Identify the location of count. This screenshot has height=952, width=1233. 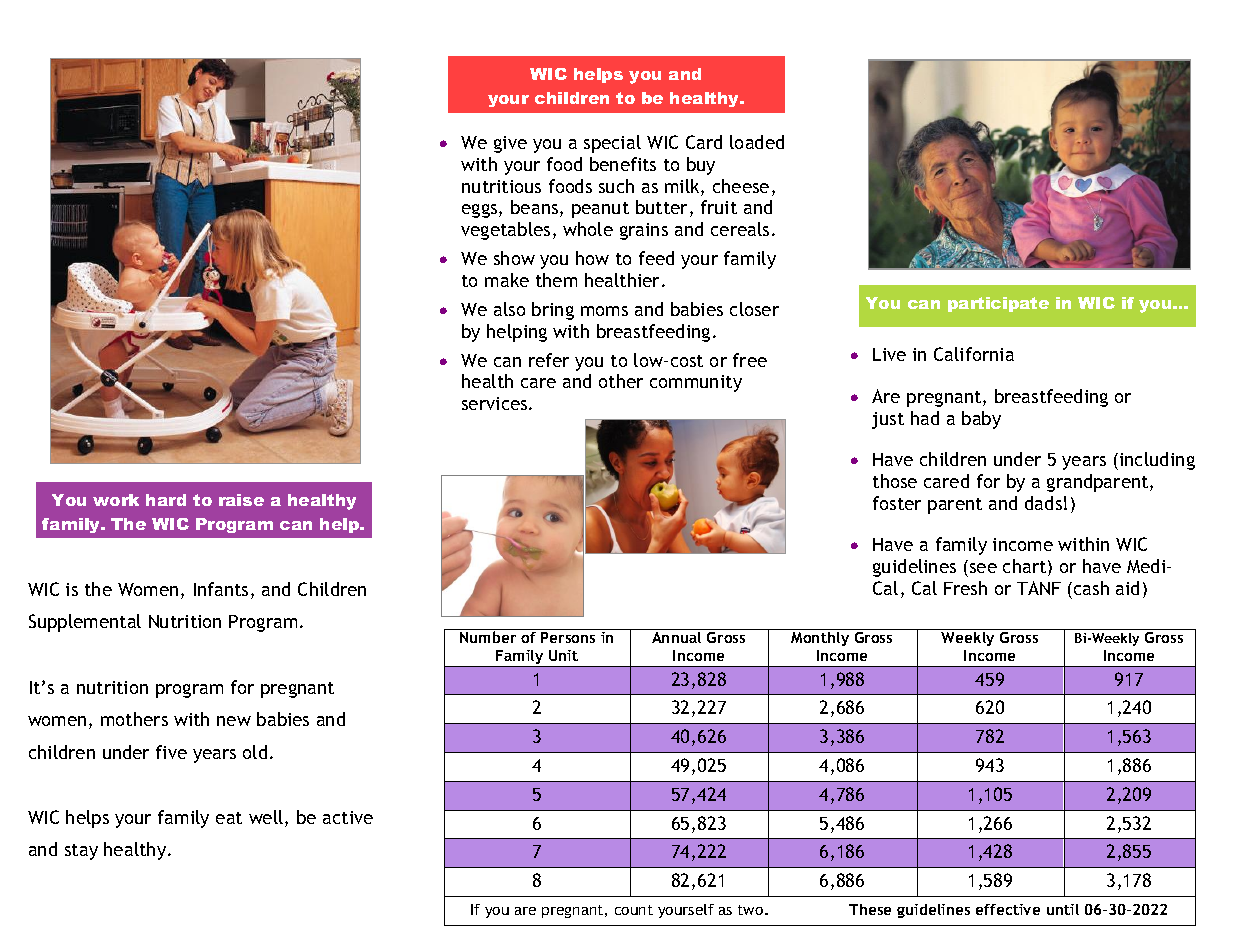
(634, 910).
